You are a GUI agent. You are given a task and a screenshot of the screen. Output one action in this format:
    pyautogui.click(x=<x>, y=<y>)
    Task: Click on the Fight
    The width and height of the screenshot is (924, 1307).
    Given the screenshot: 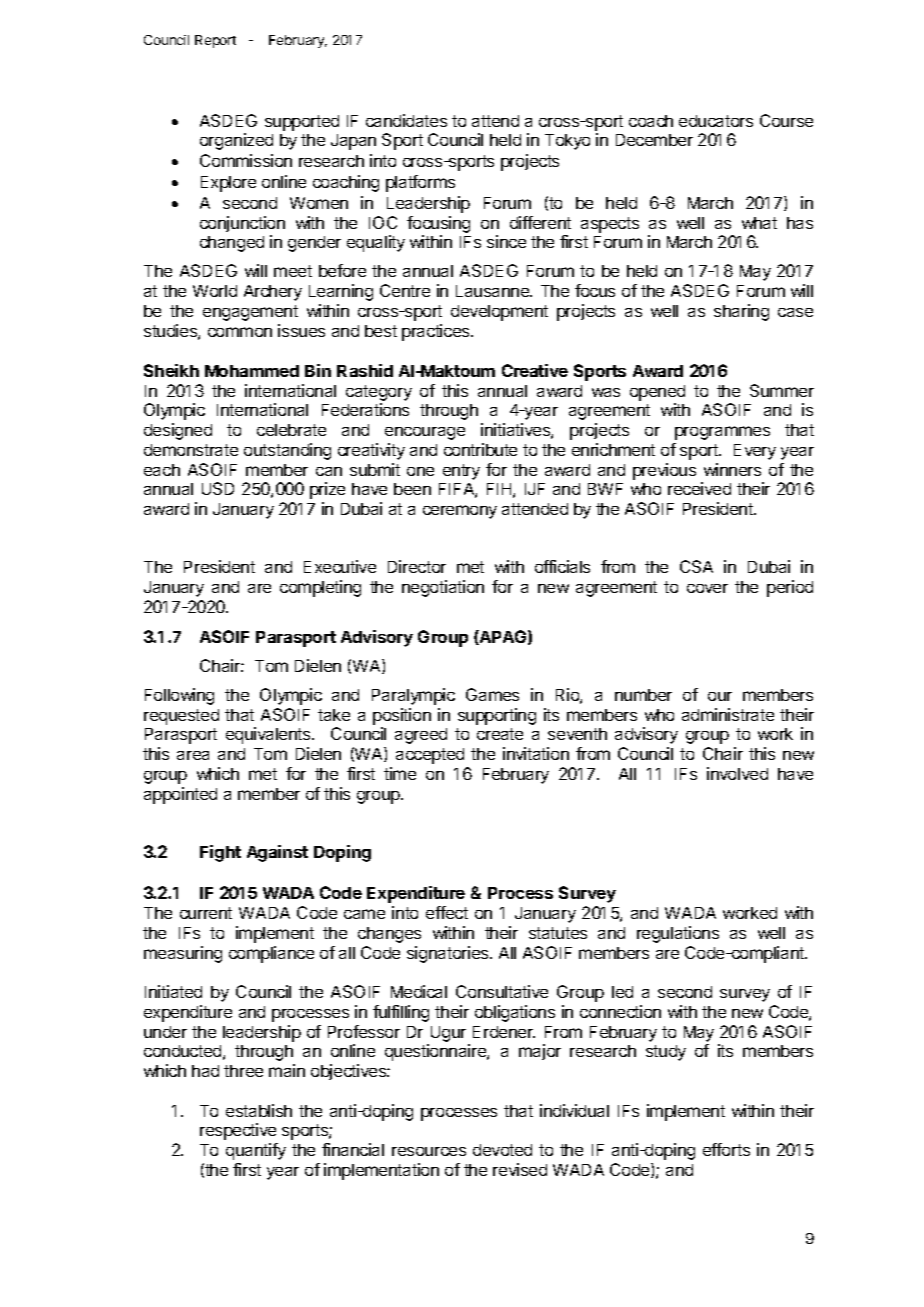 What is the action you would take?
    pyautogui.click(x=220, y=853)
